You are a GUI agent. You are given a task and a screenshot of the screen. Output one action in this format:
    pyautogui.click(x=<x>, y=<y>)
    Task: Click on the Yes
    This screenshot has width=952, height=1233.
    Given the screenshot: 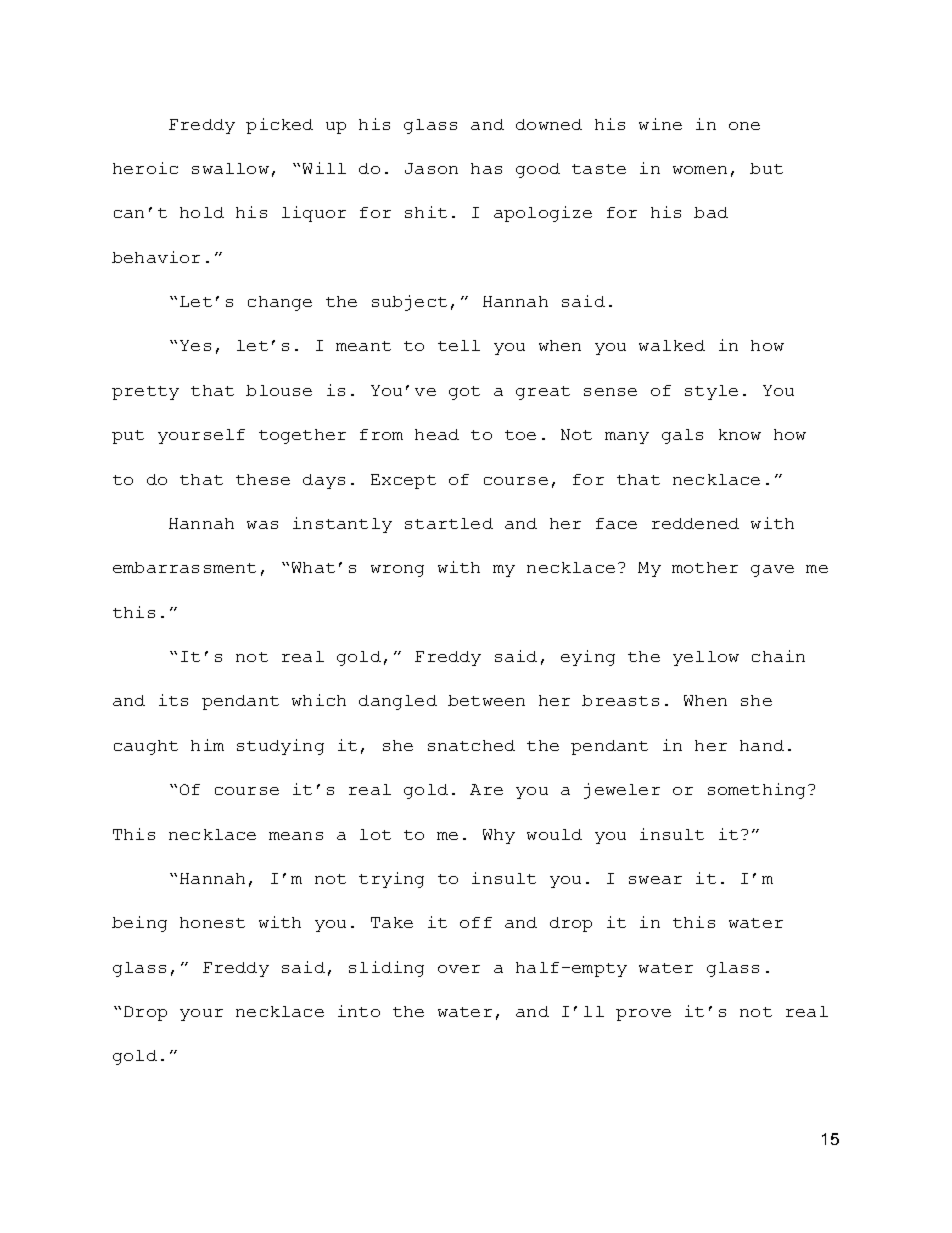 What is the action you would take?
    pyautogui.click(x=195, y=345)
